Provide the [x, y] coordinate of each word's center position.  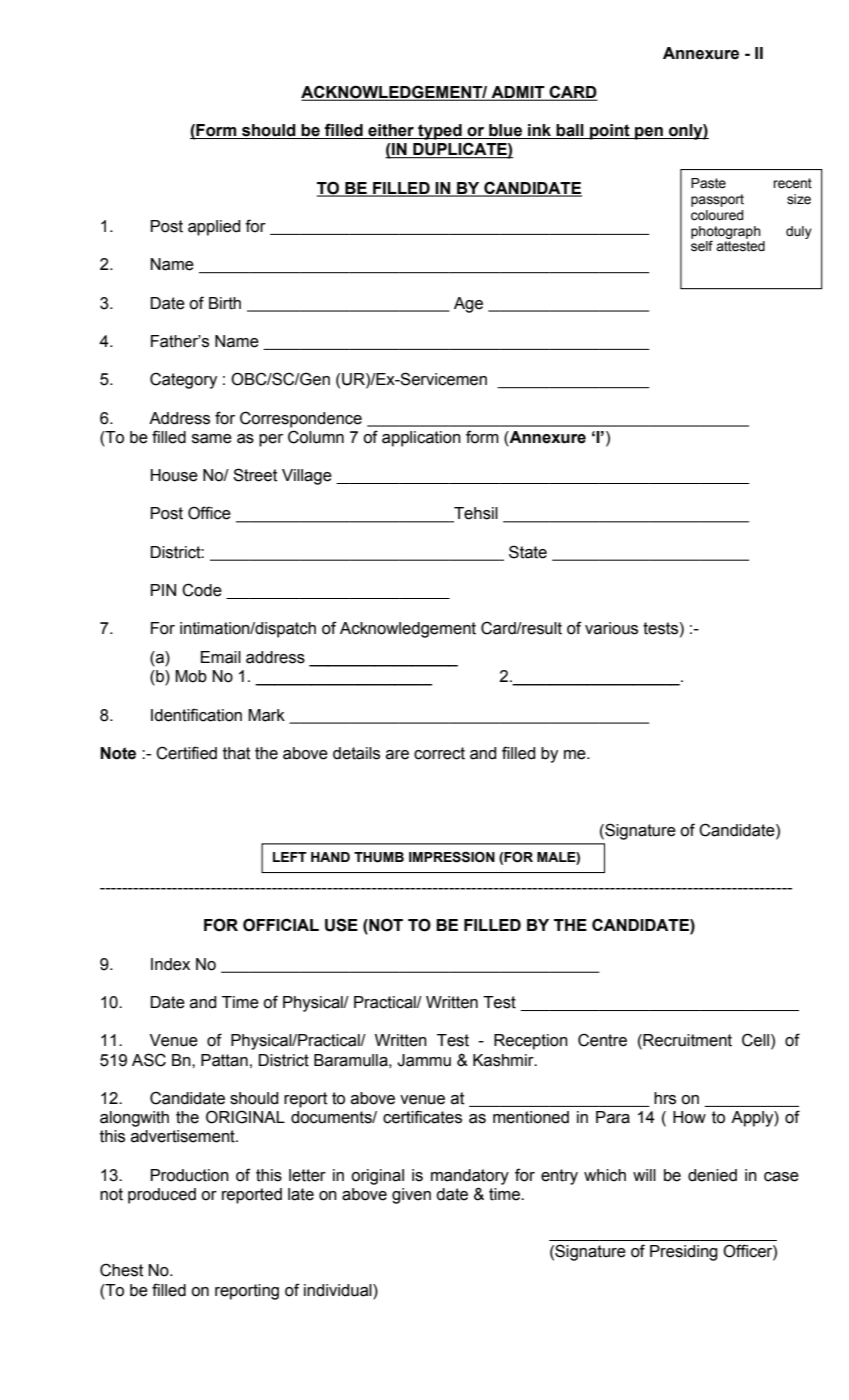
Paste [708, 183]
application [421, 439]
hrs [665, 1098]
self [702, 246]
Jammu [424, 1060]
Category [183, 380]
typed [440, 132]
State [528, 552]
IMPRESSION [452, 857]
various [611, 628]
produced [162, 1196]
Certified [186, 753]
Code [202, 590]
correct [439, 753]
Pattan [224, 1060]
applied [214, 228]
